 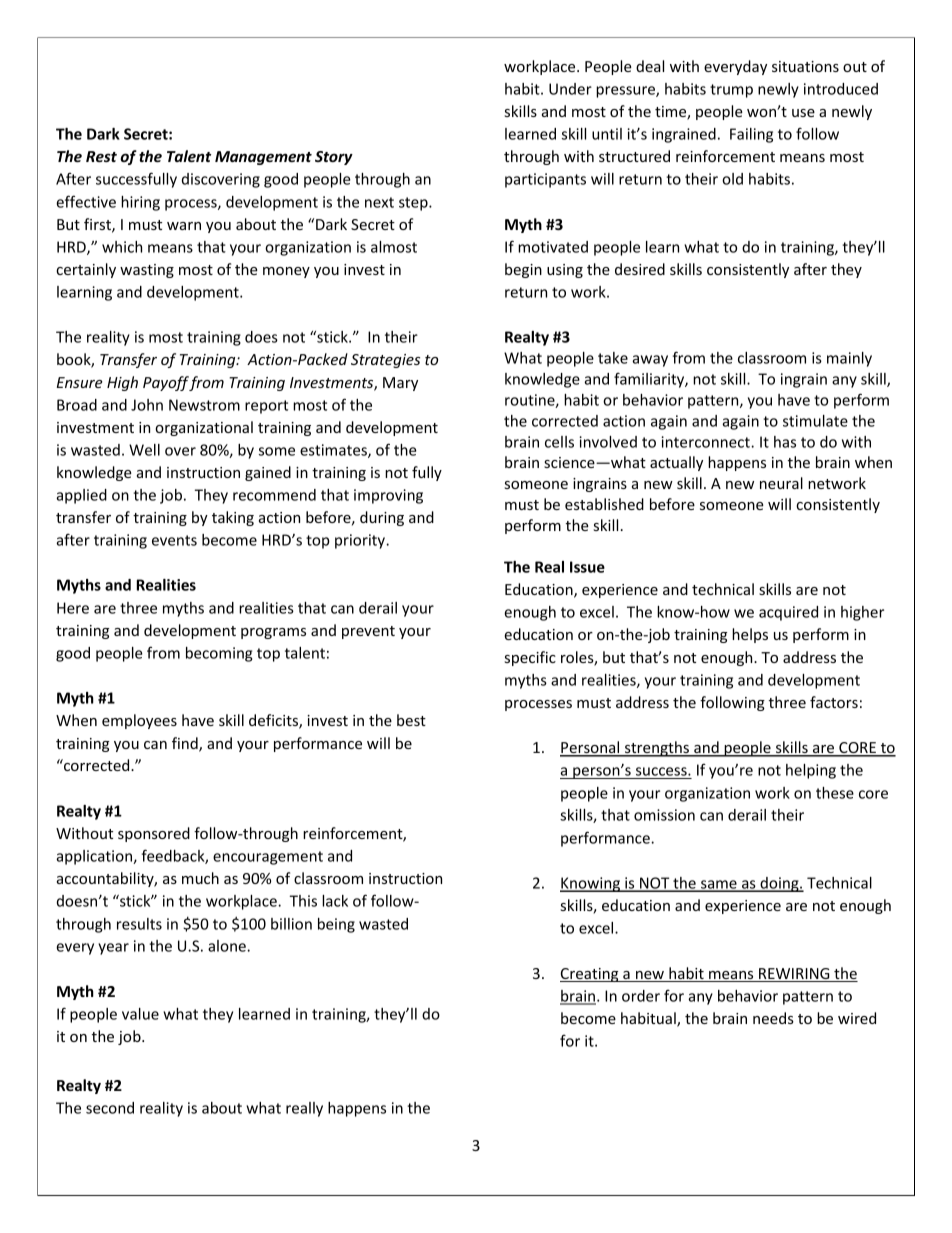 What do you see at coordinates (731, 91) in the document?
I see `trump` at bounding box center [731, 91].
